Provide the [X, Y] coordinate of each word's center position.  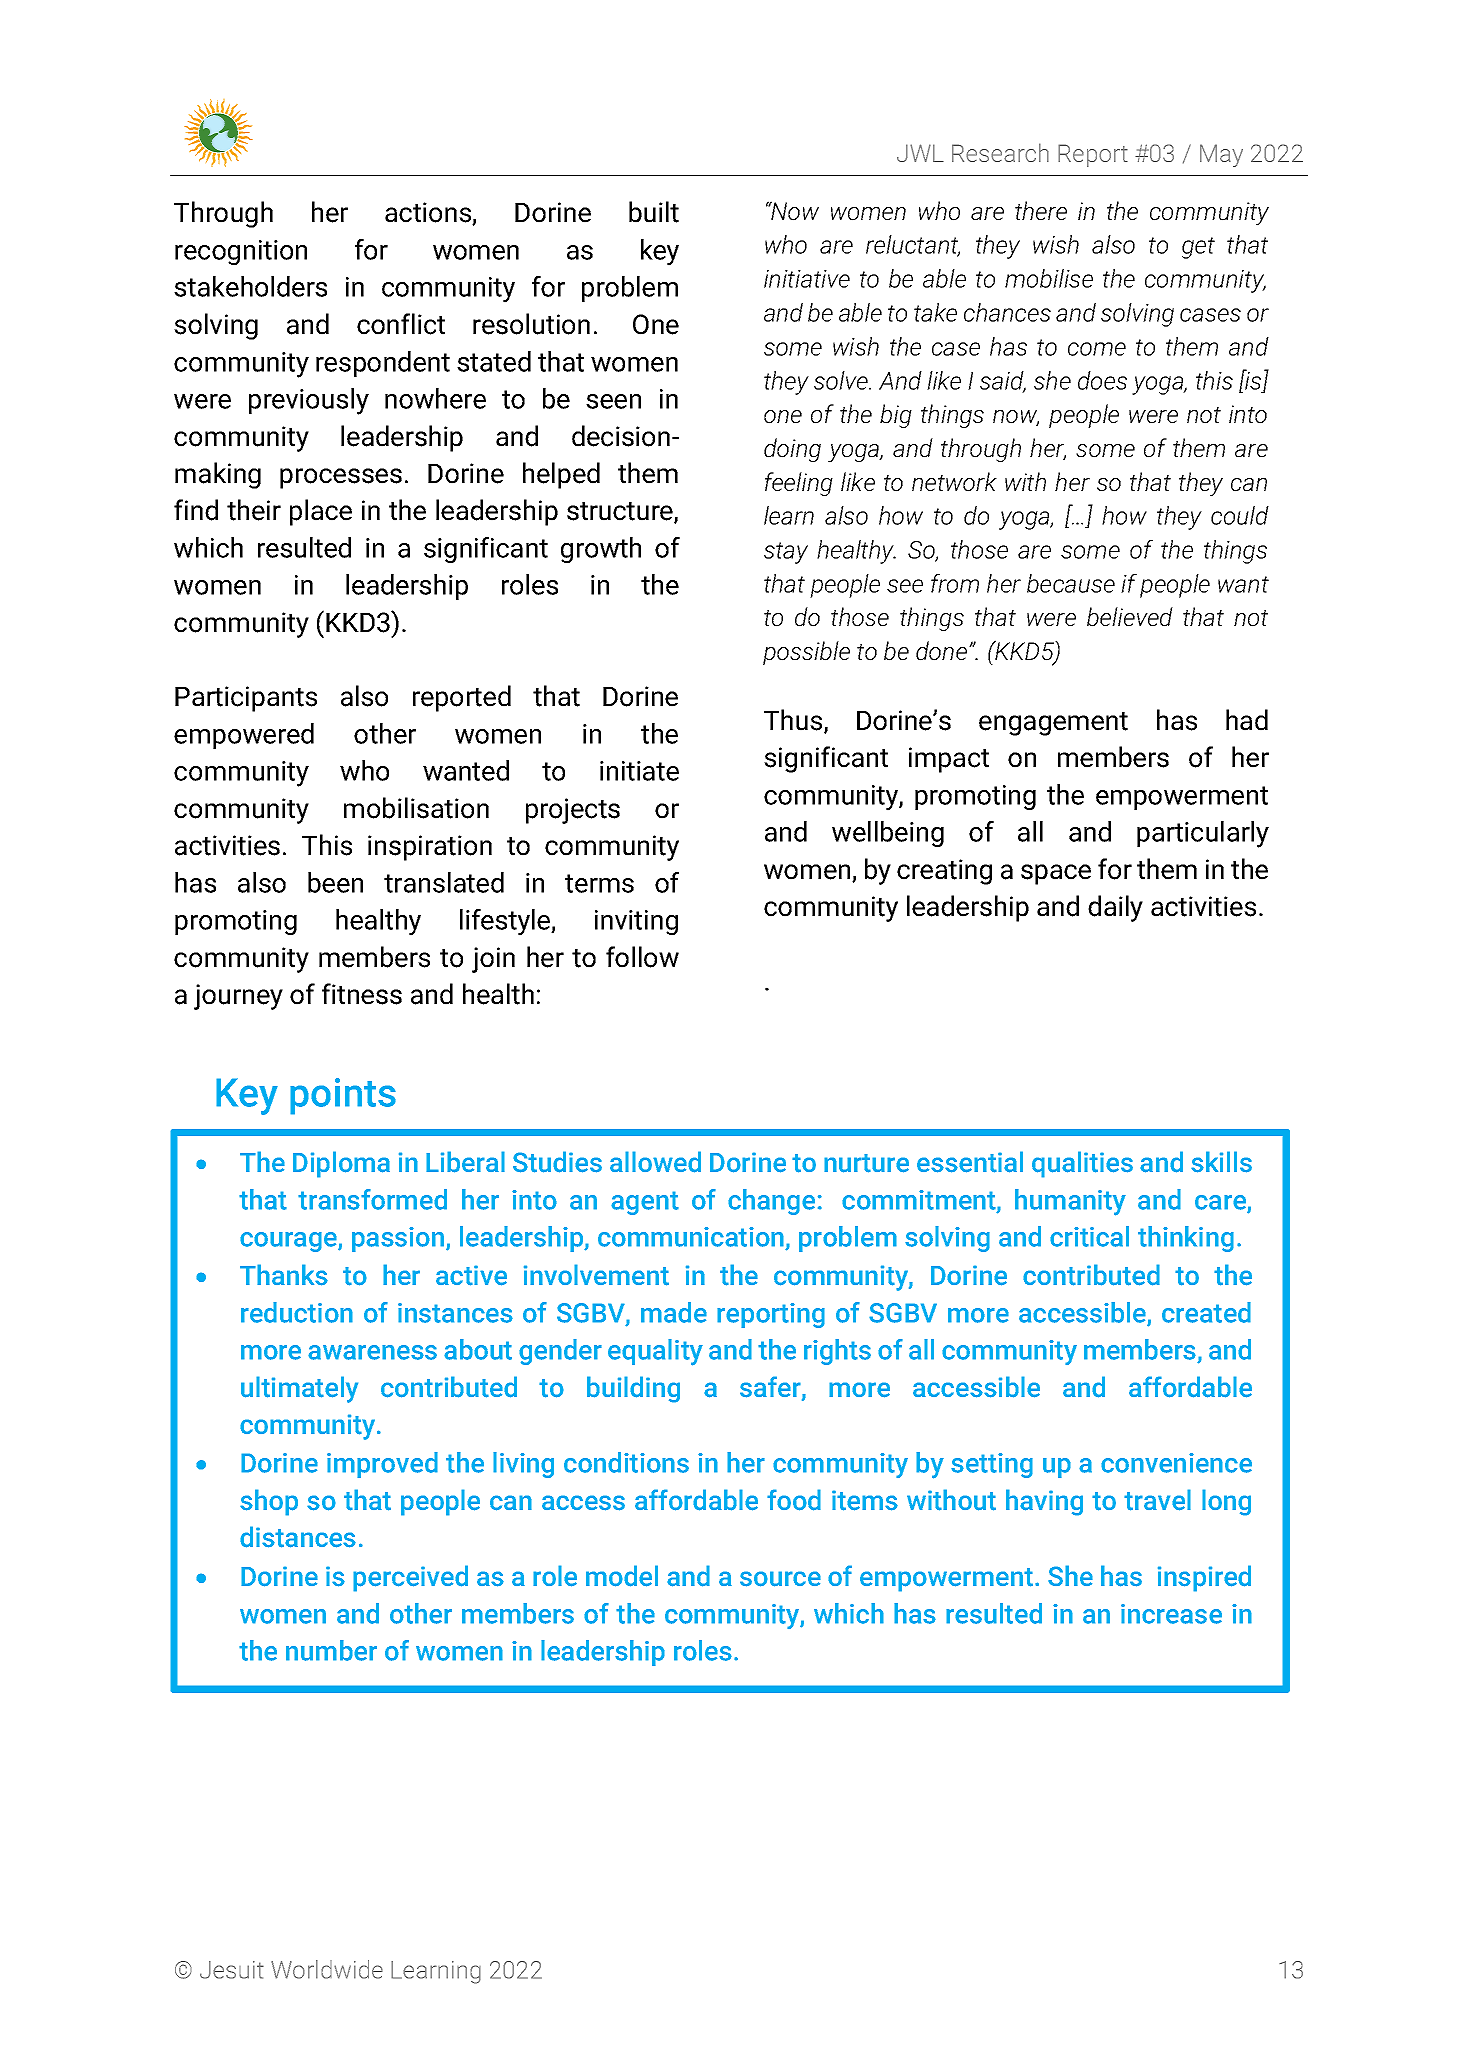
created [1206, 1312]
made [674, 1312]
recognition [241, 252]
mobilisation [416, 808]
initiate [639, 771]
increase [1171, 1614]
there [1041, 210]
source [780, 1579]
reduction [297, 1312]
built [654, 212]
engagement [1053, 724]
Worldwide [327, 1969]
